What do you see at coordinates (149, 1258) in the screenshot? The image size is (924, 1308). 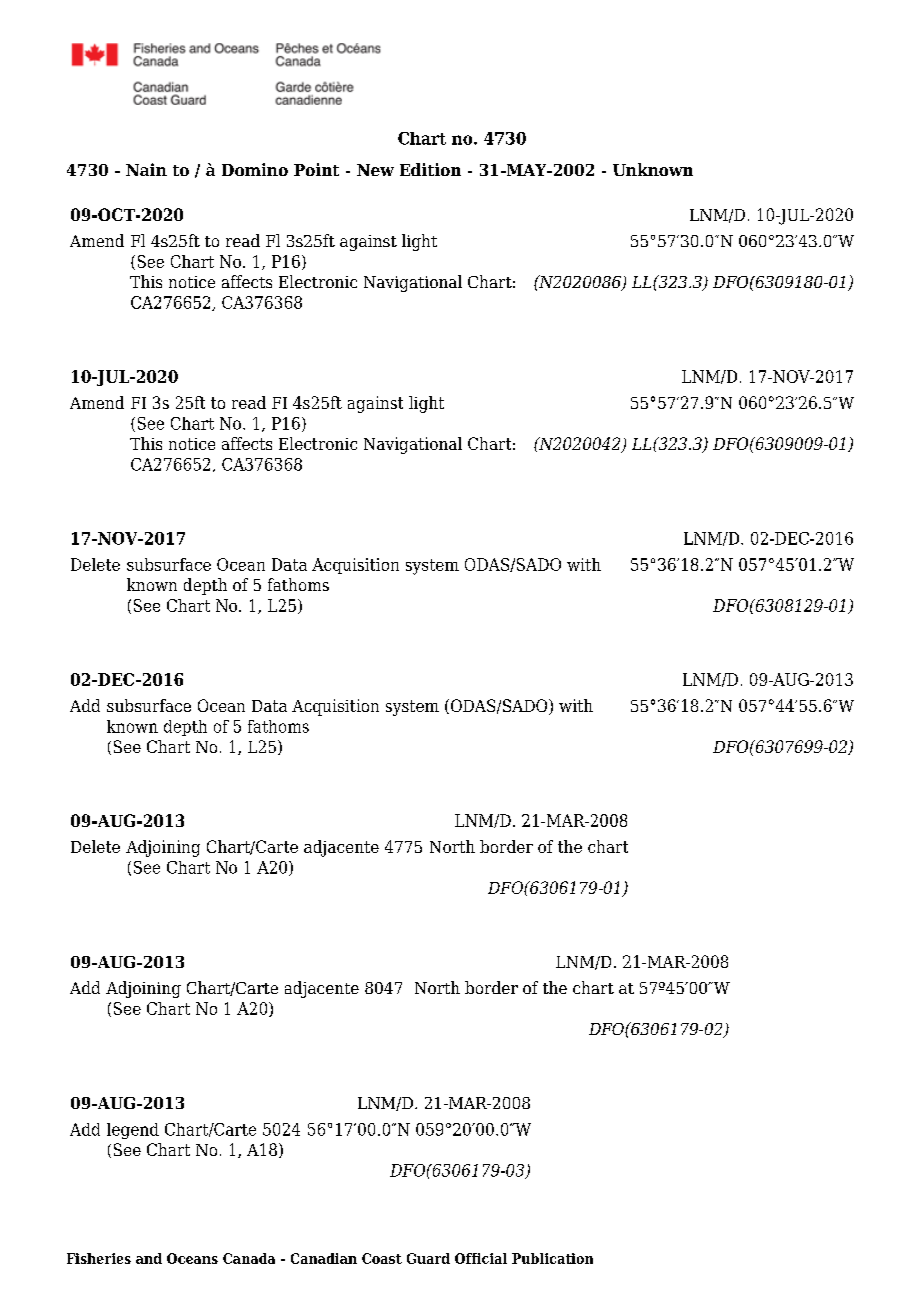 I see `and` at bounding box center [149, 1258].
